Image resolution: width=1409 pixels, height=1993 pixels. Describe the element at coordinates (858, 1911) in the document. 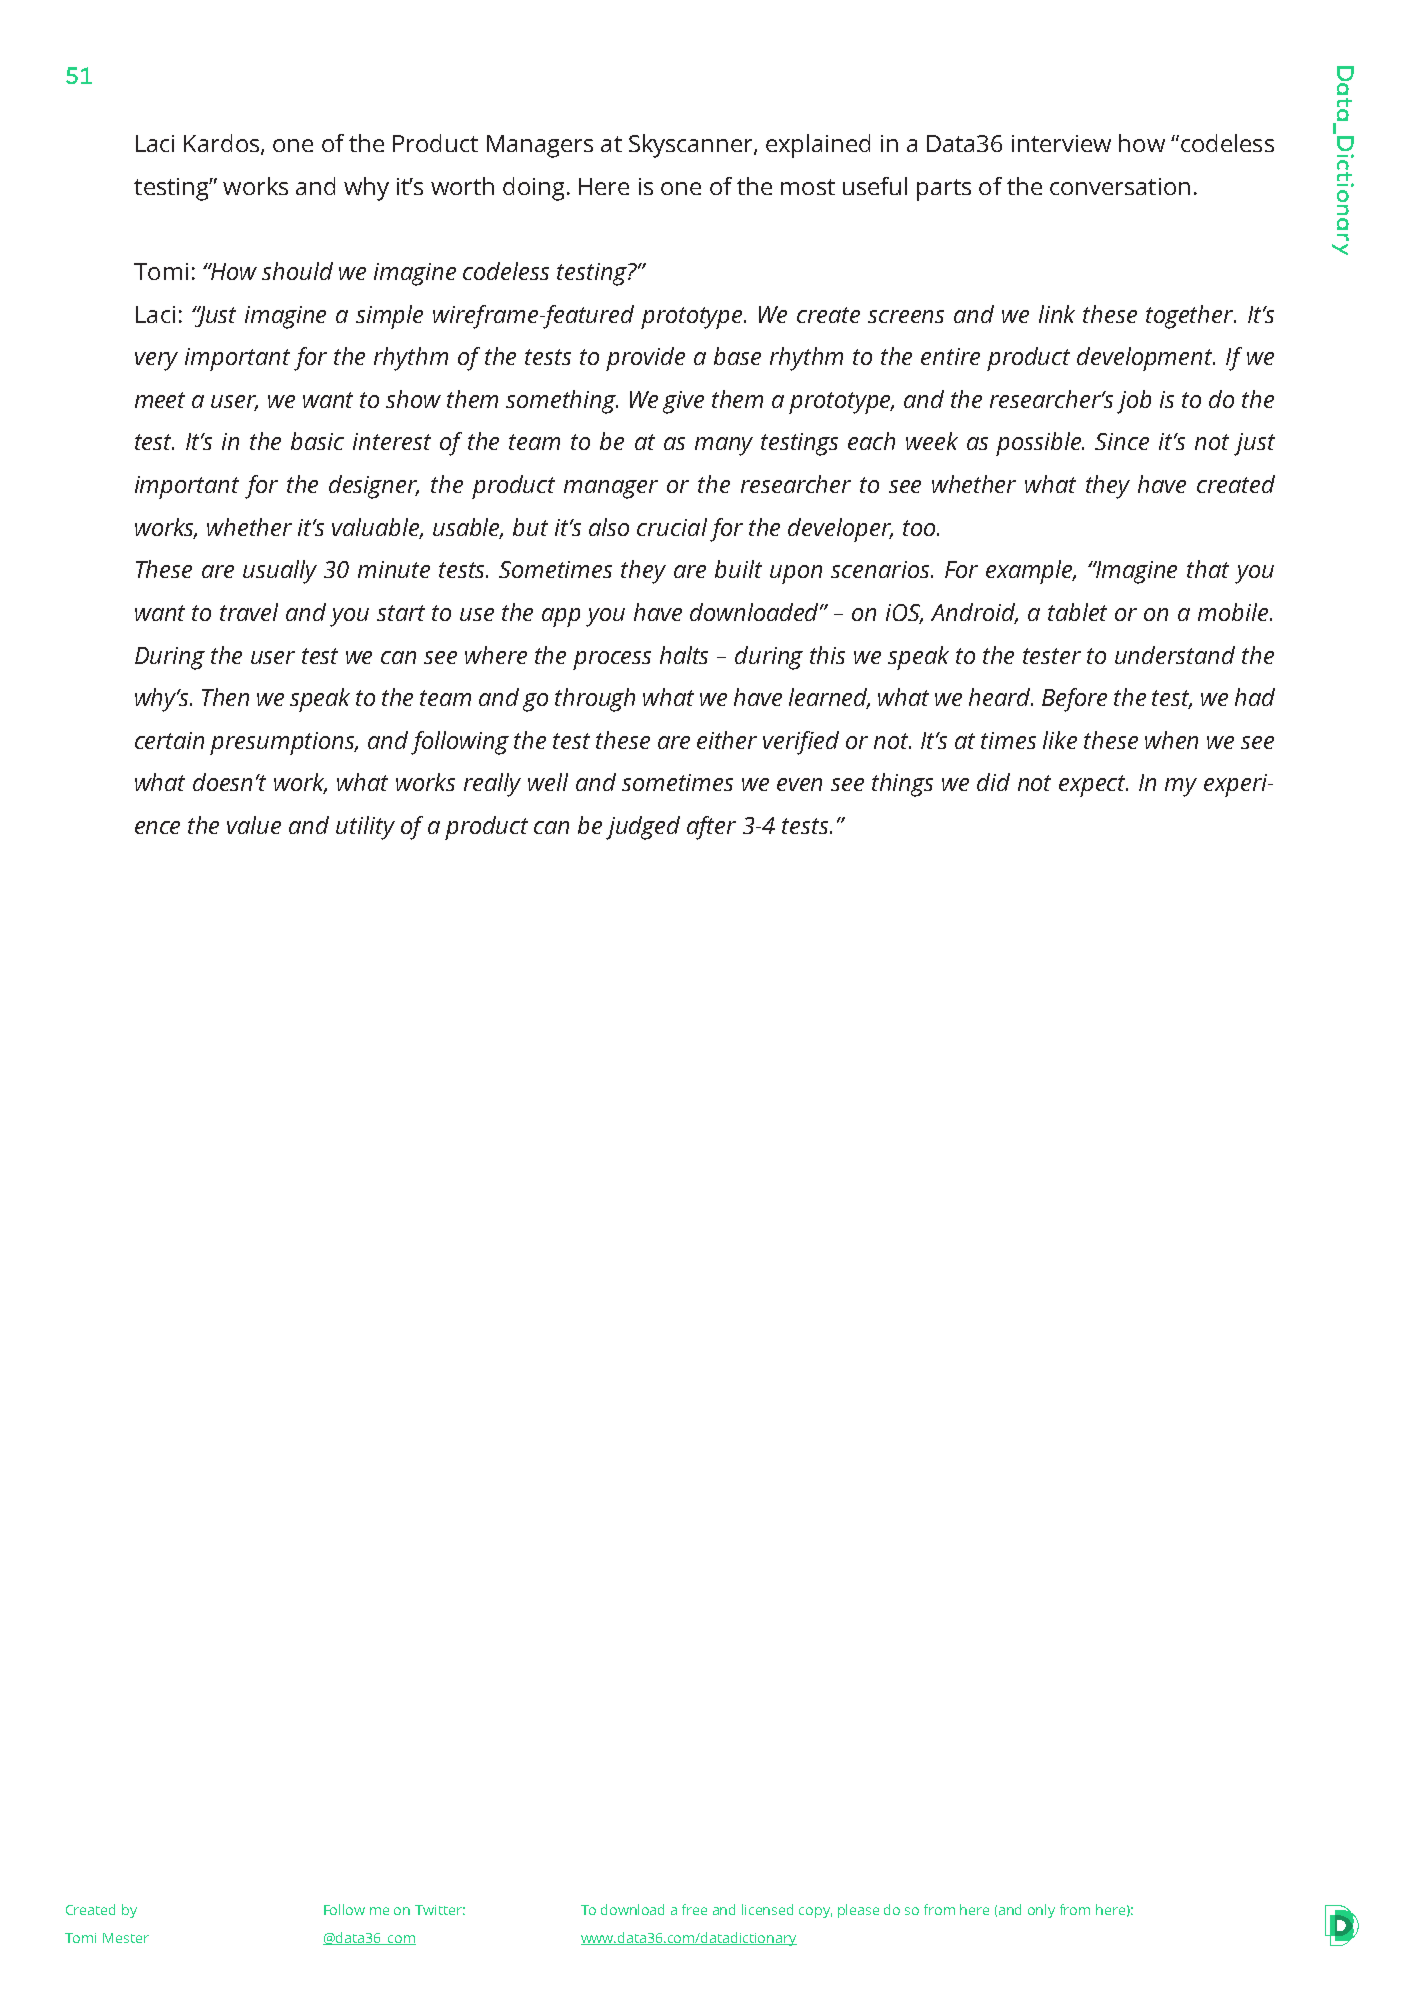

I see `please` at that location.
